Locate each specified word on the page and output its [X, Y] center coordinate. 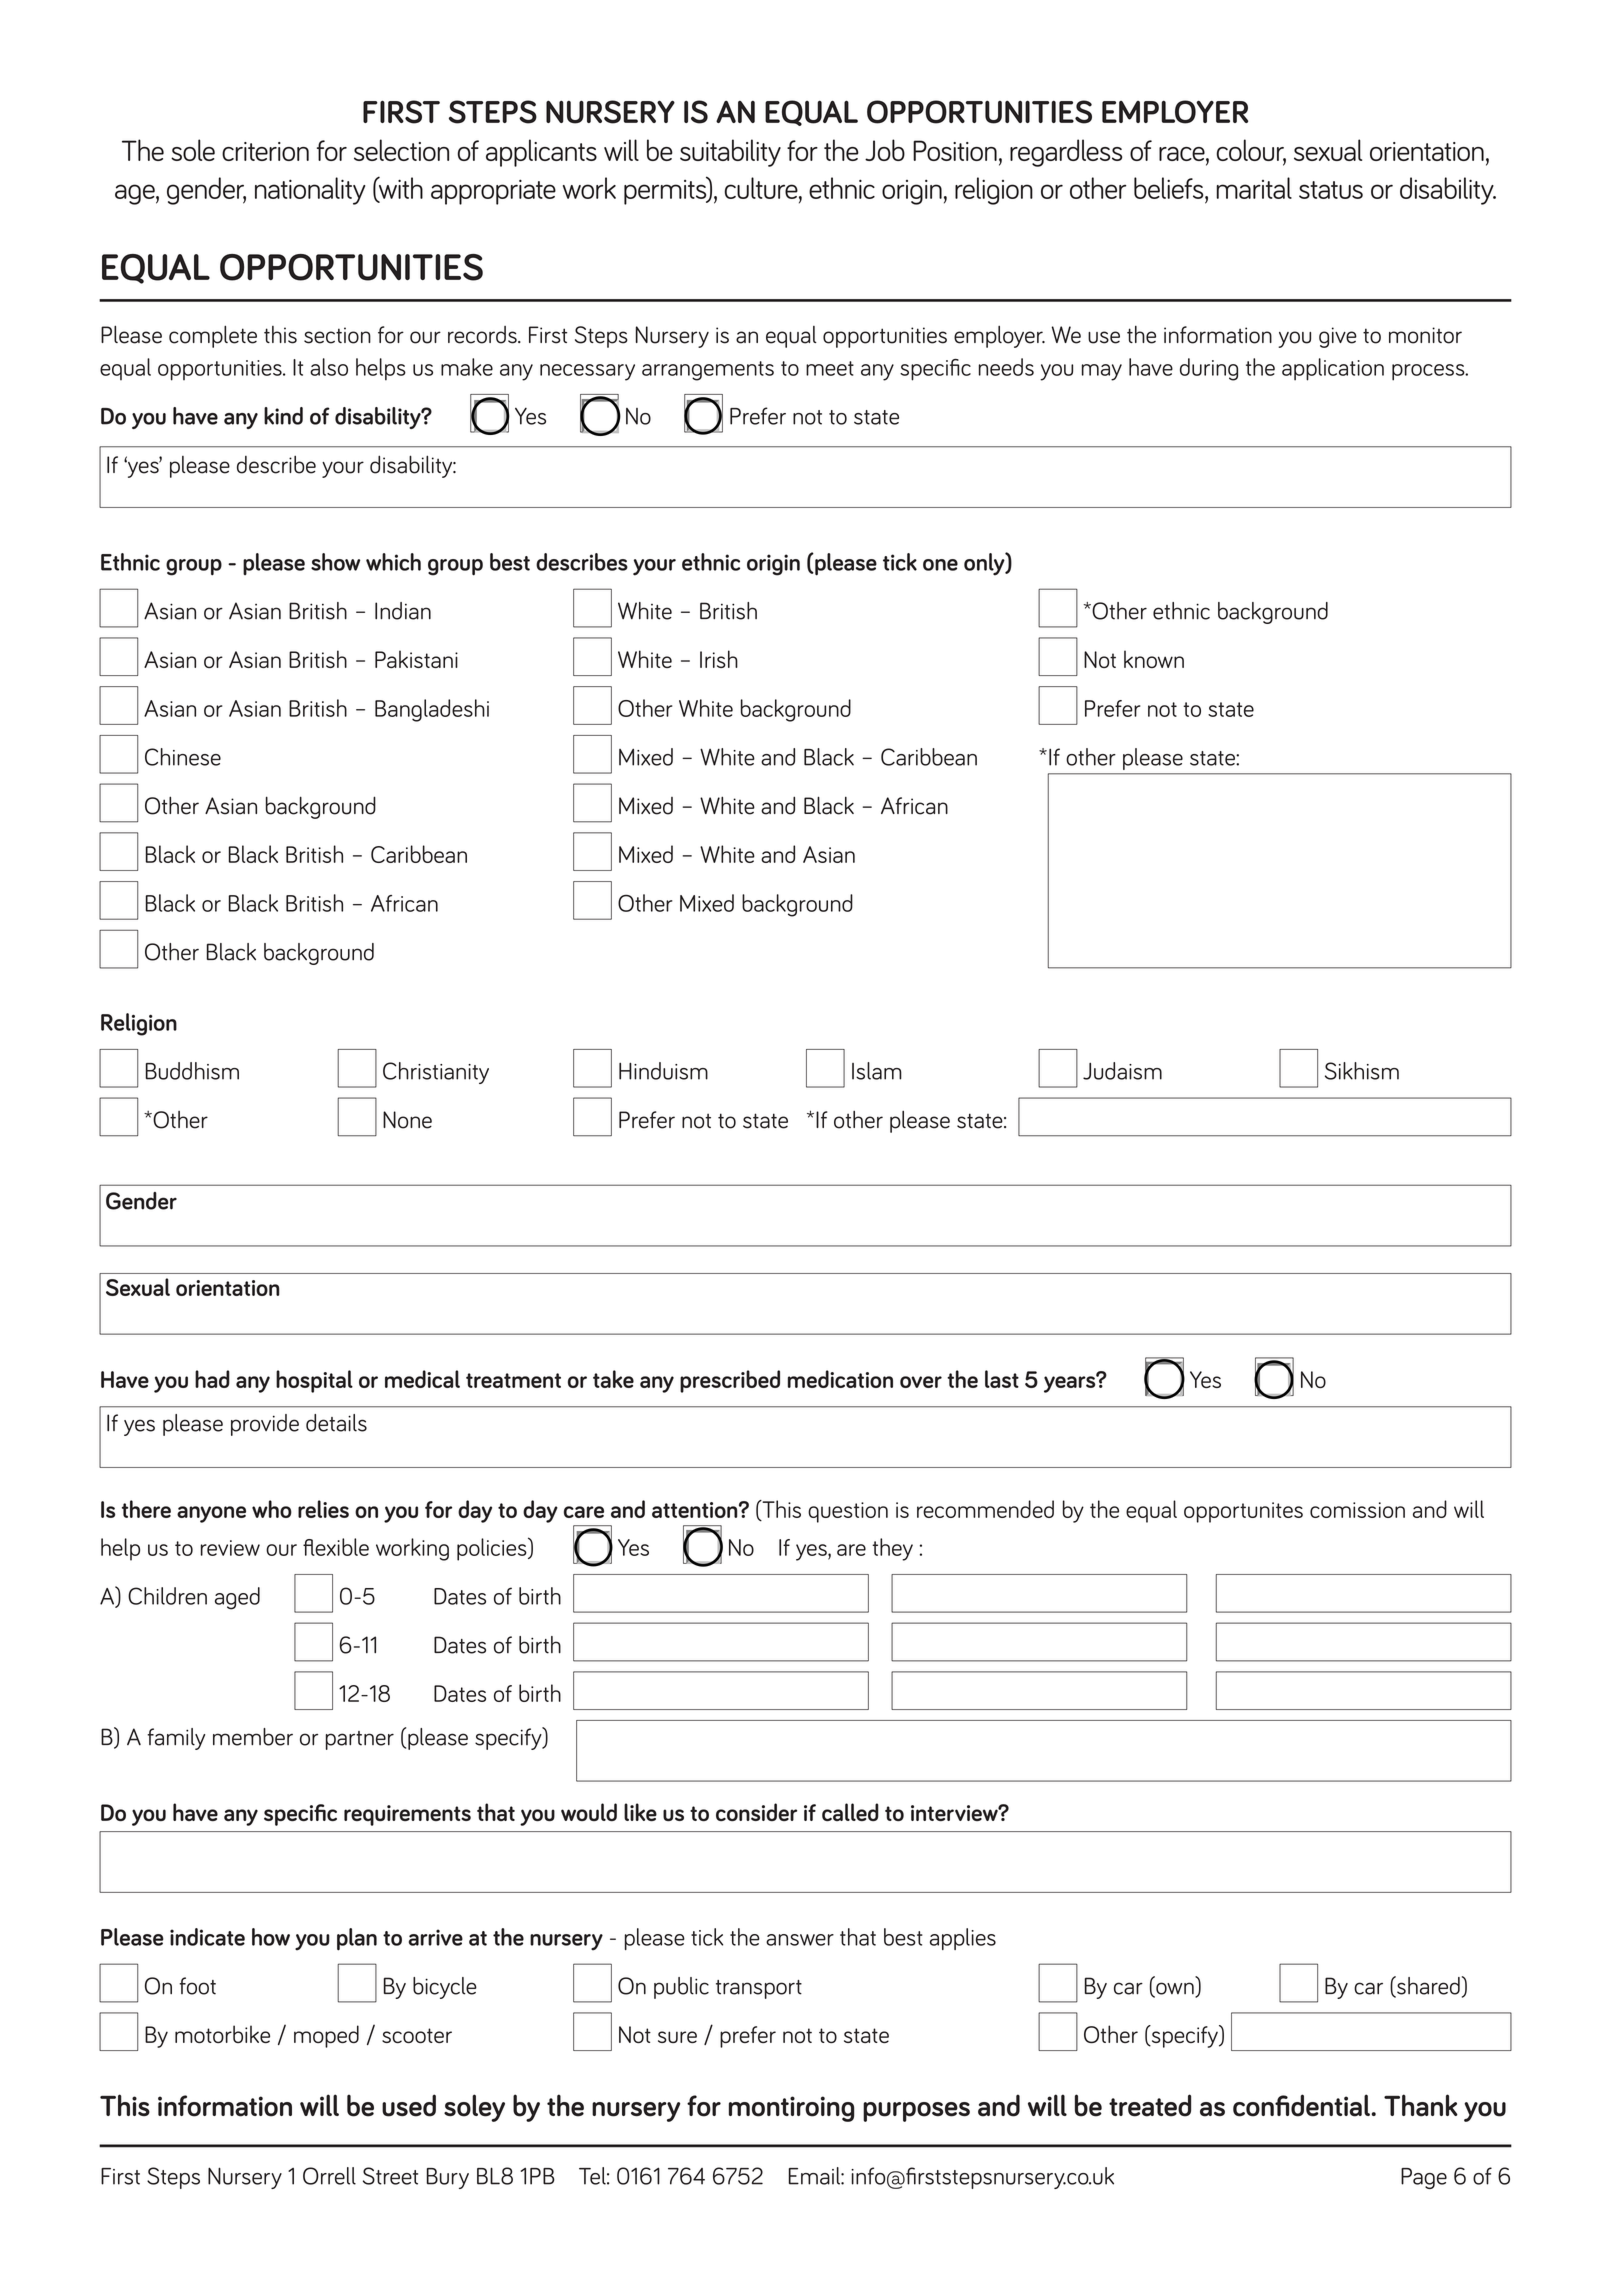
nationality [310, 191]
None [407, 1120]
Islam [877, 1071]
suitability [730, 153]
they [892, 1549]
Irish [719, 659]
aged [237, 1598]
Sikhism [1362, 1071]
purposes [916, 2112]
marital [1254, 188]
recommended [985, 1509]
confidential [1301, 2105]
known [1154, 659]
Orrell [329, 2176]
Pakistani [416, 659]
